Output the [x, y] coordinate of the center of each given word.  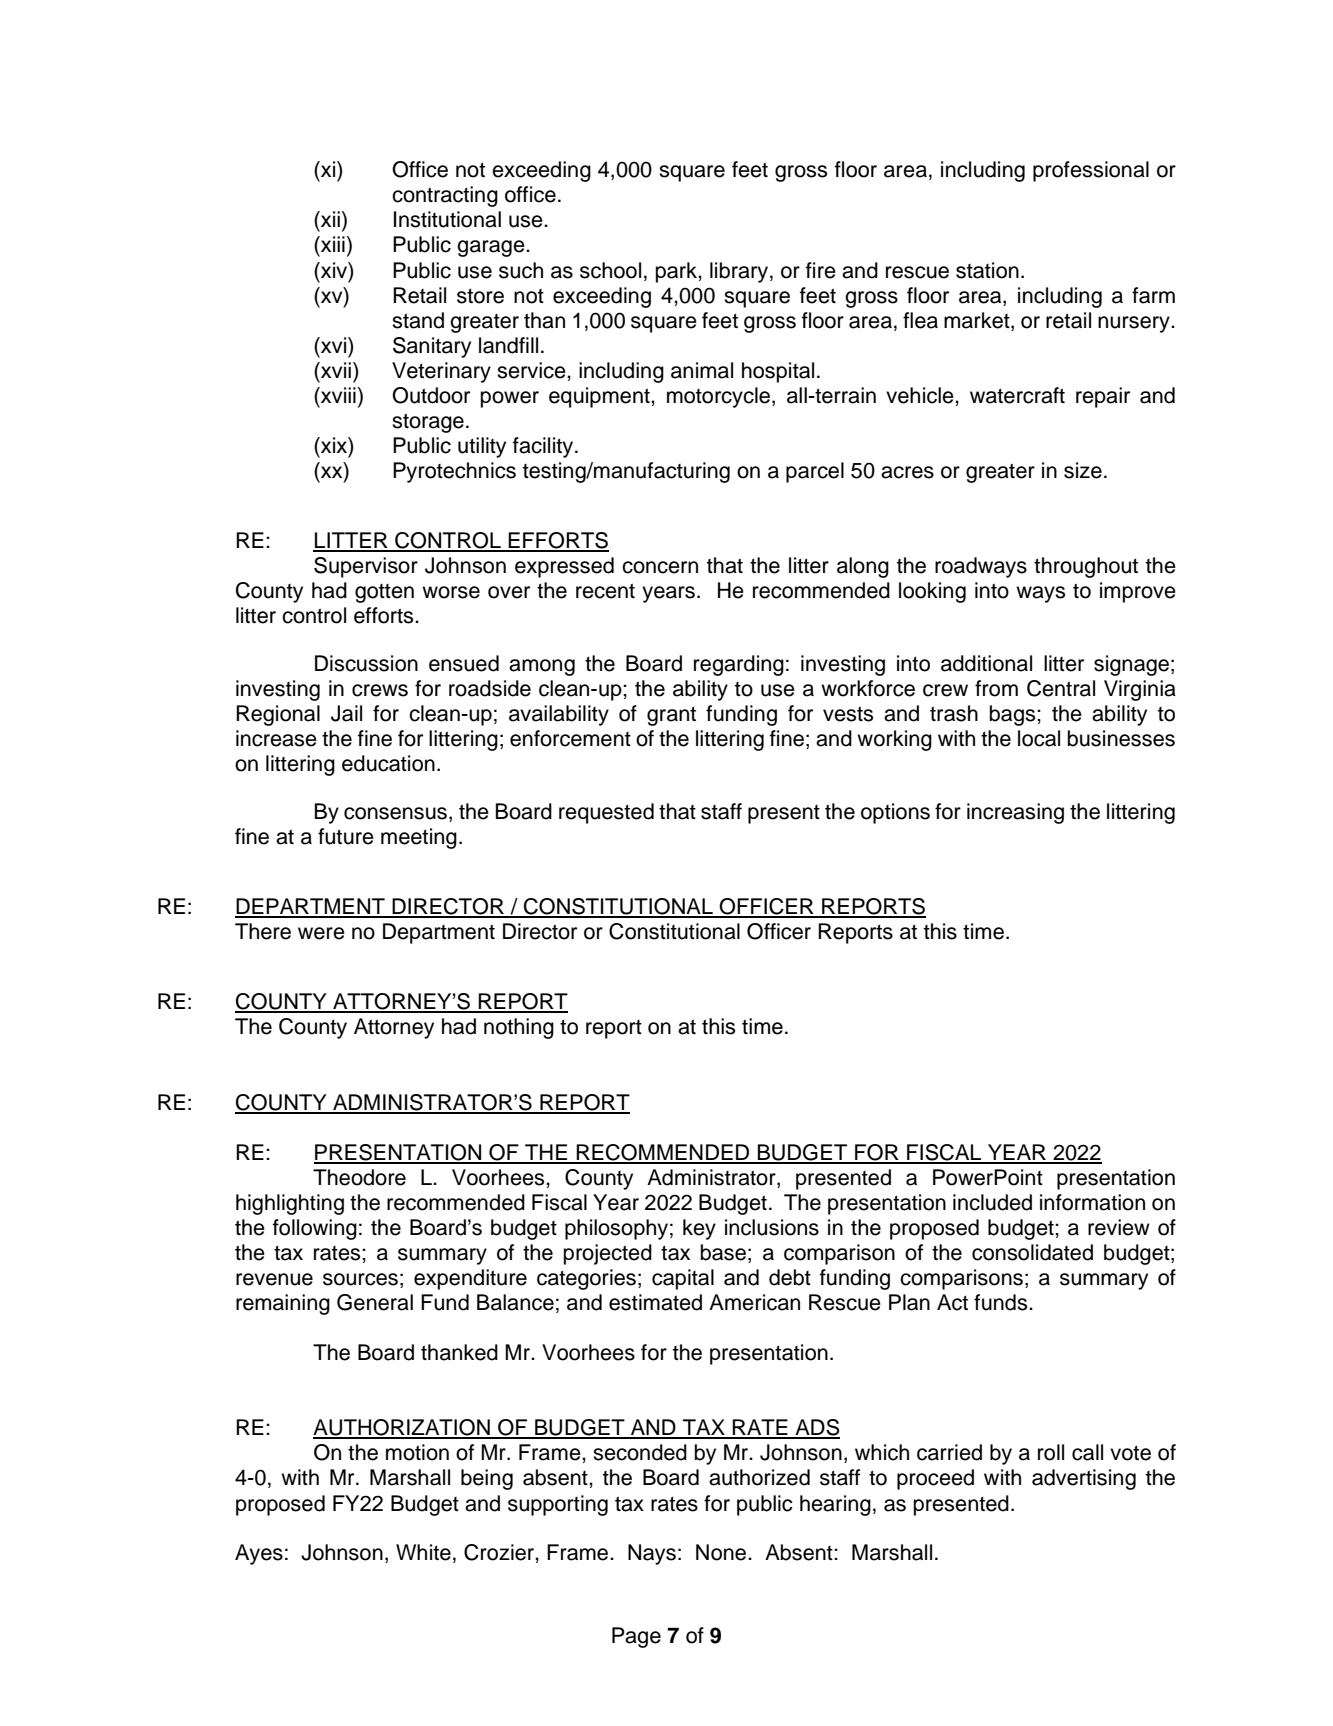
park [677, 272]
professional [1091, 171]
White [423, 1552]
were [321, 933]
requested [606, 813]
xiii [332, 244]
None [722, 1552]
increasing [1015, 813]
